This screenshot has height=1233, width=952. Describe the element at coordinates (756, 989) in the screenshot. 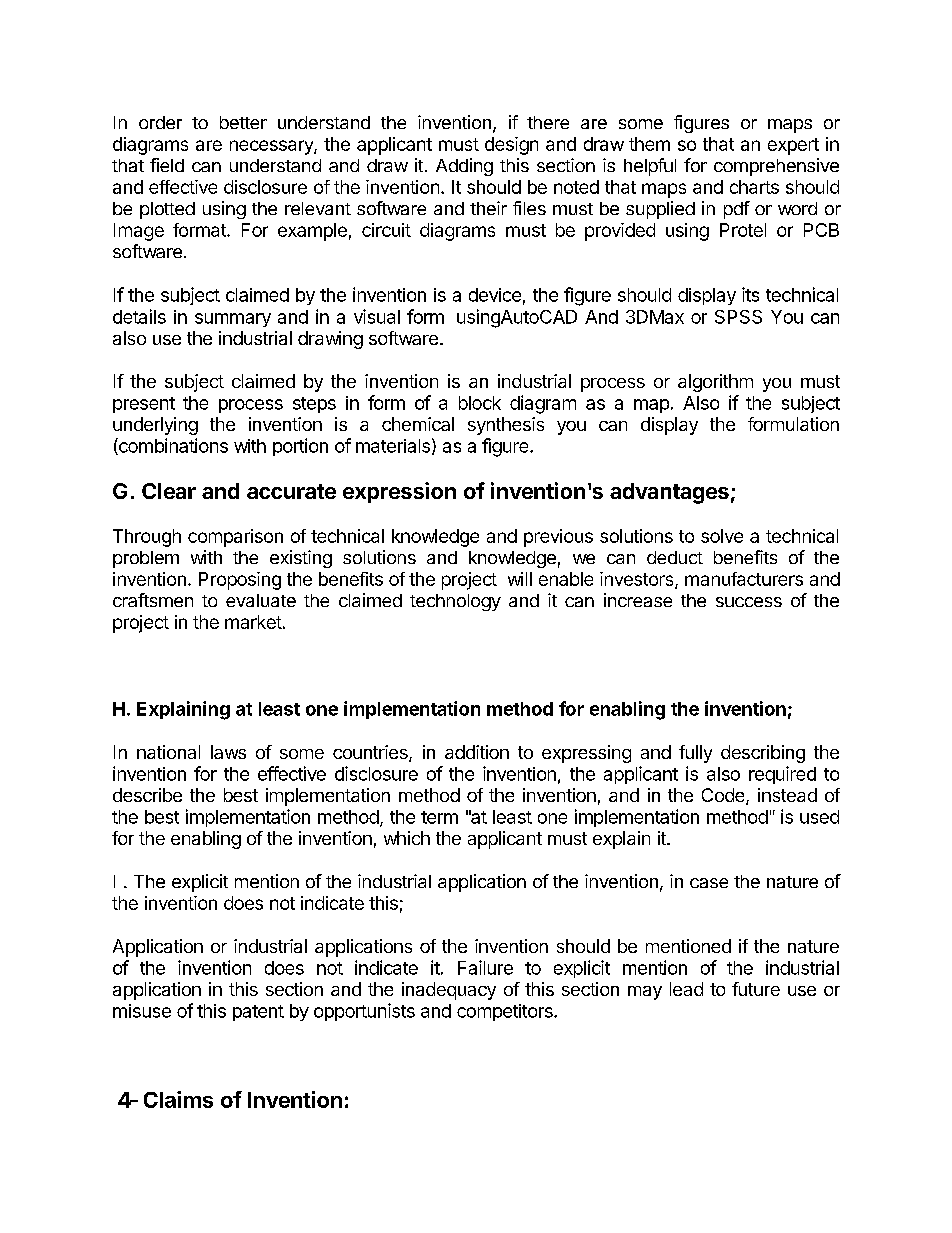

I see `future` at that location.
